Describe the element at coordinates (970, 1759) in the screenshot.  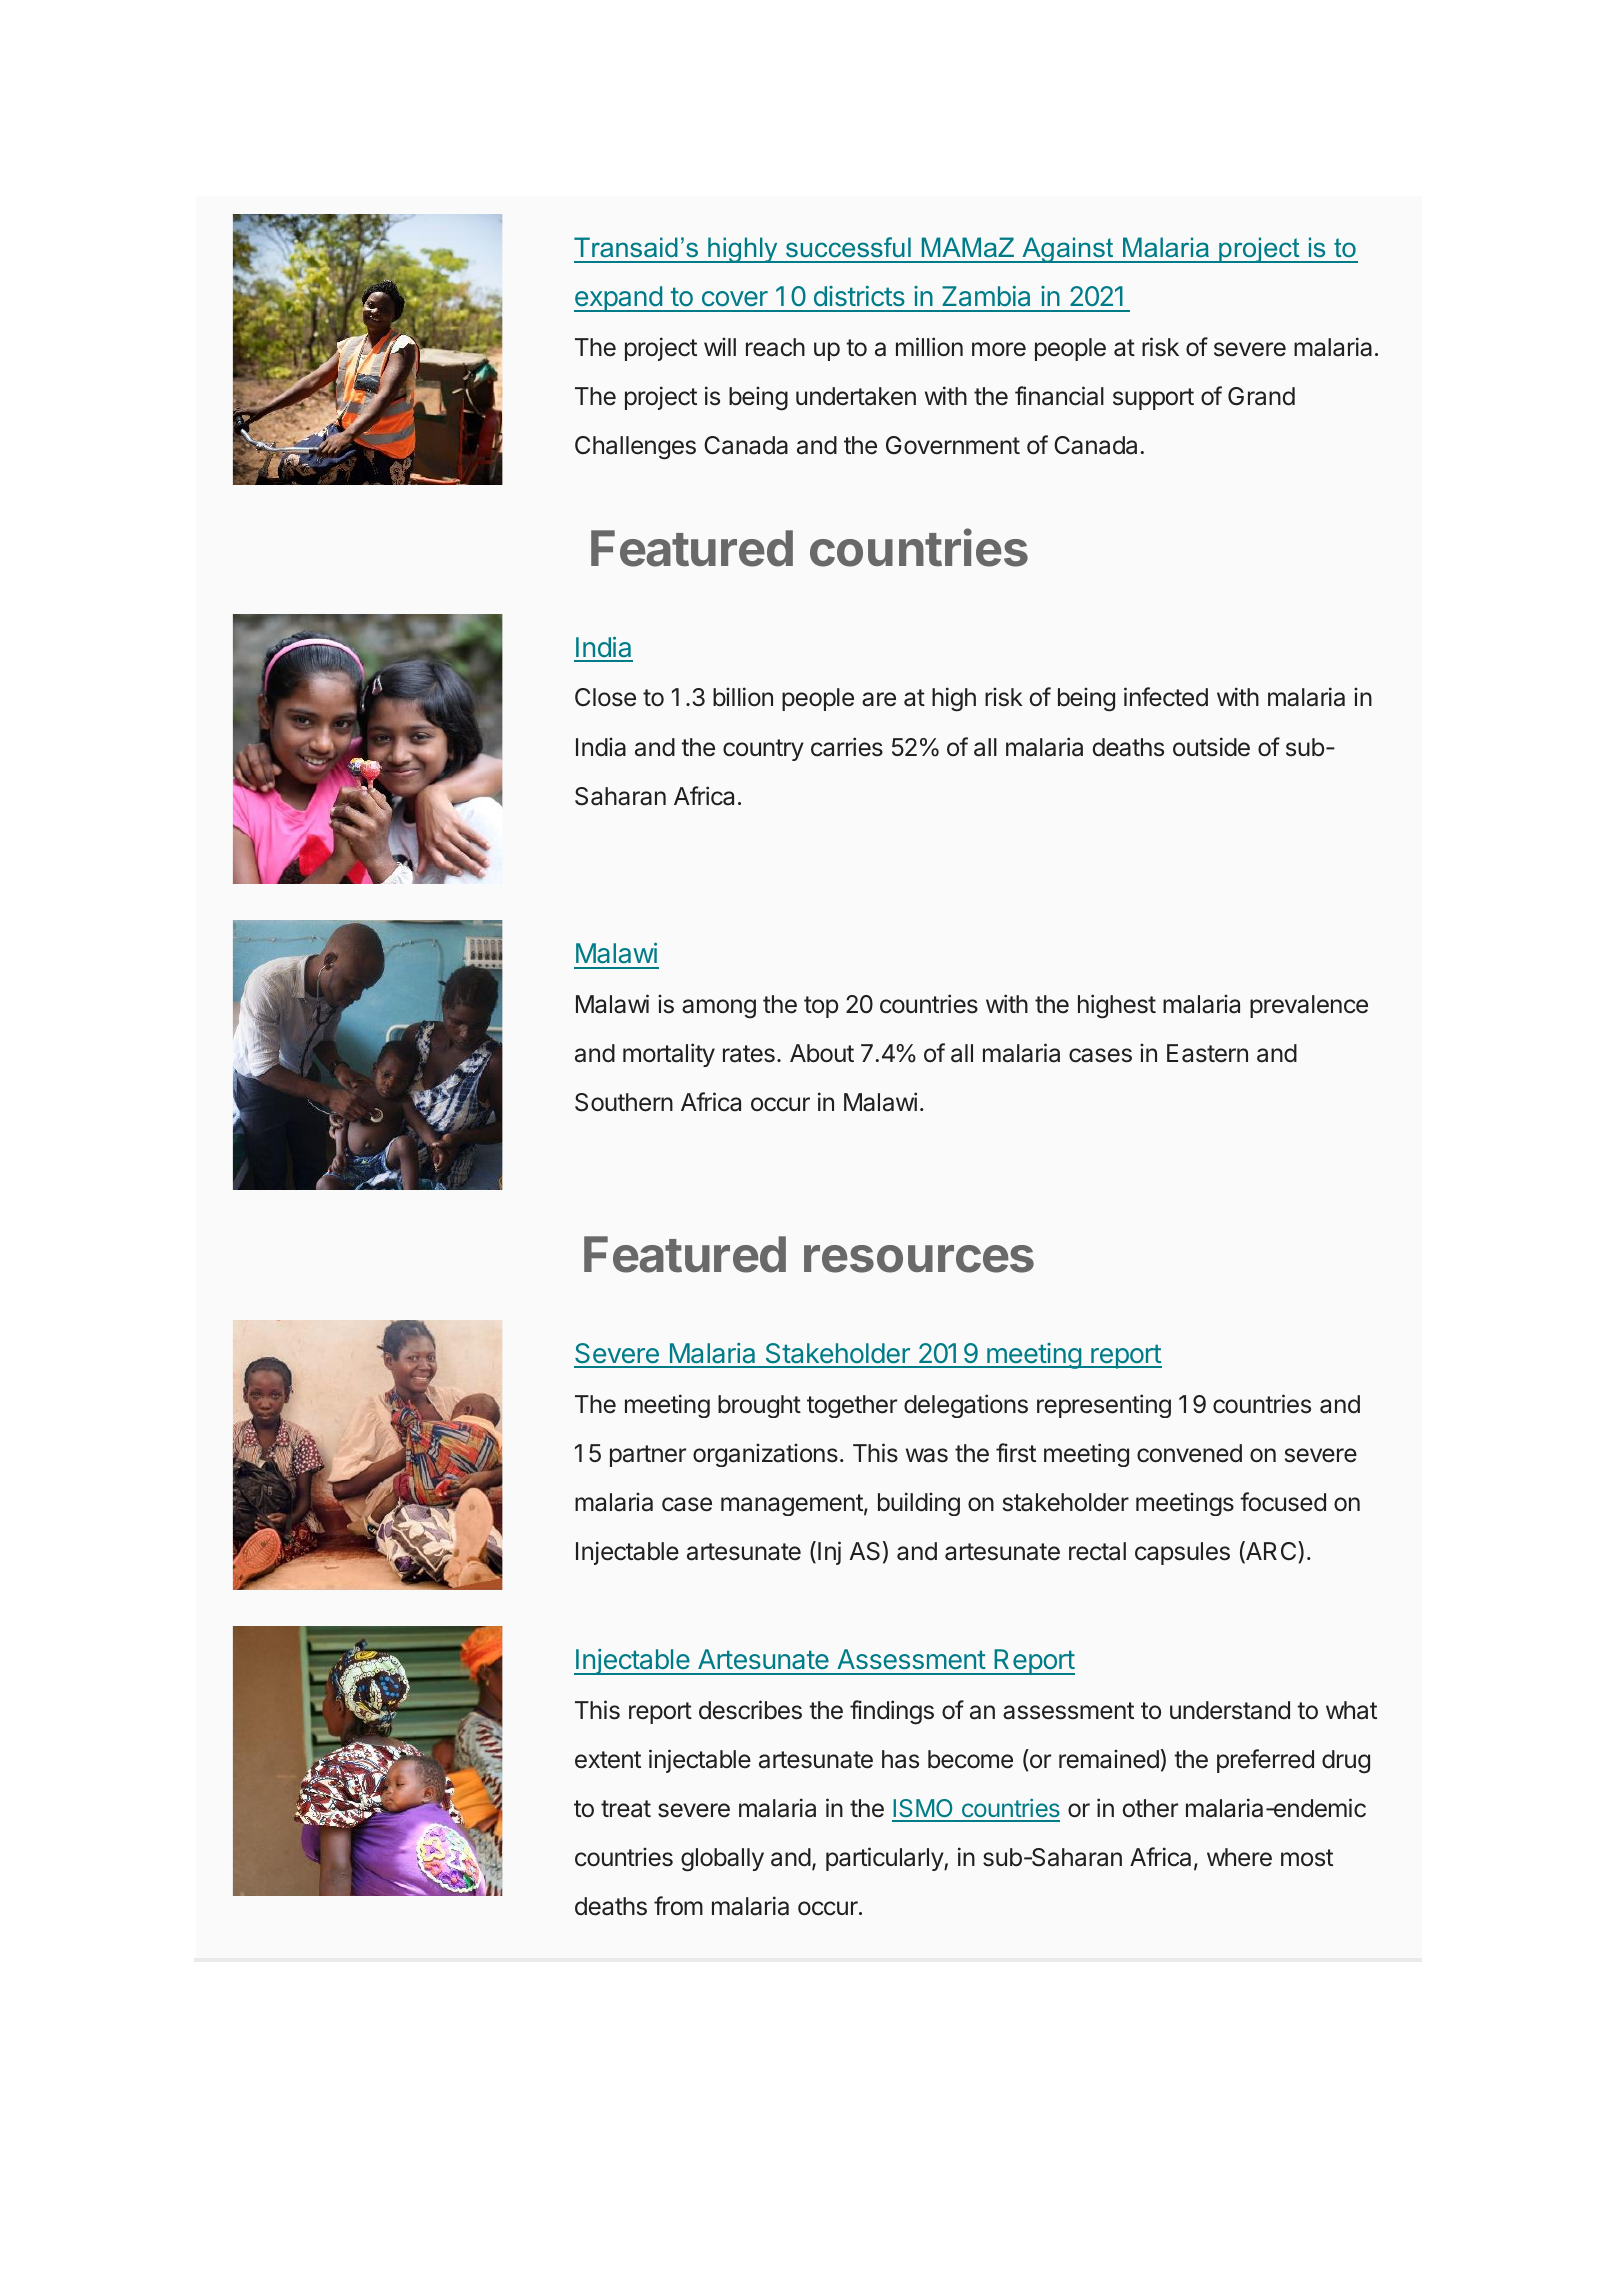
I see `become` at that location.
